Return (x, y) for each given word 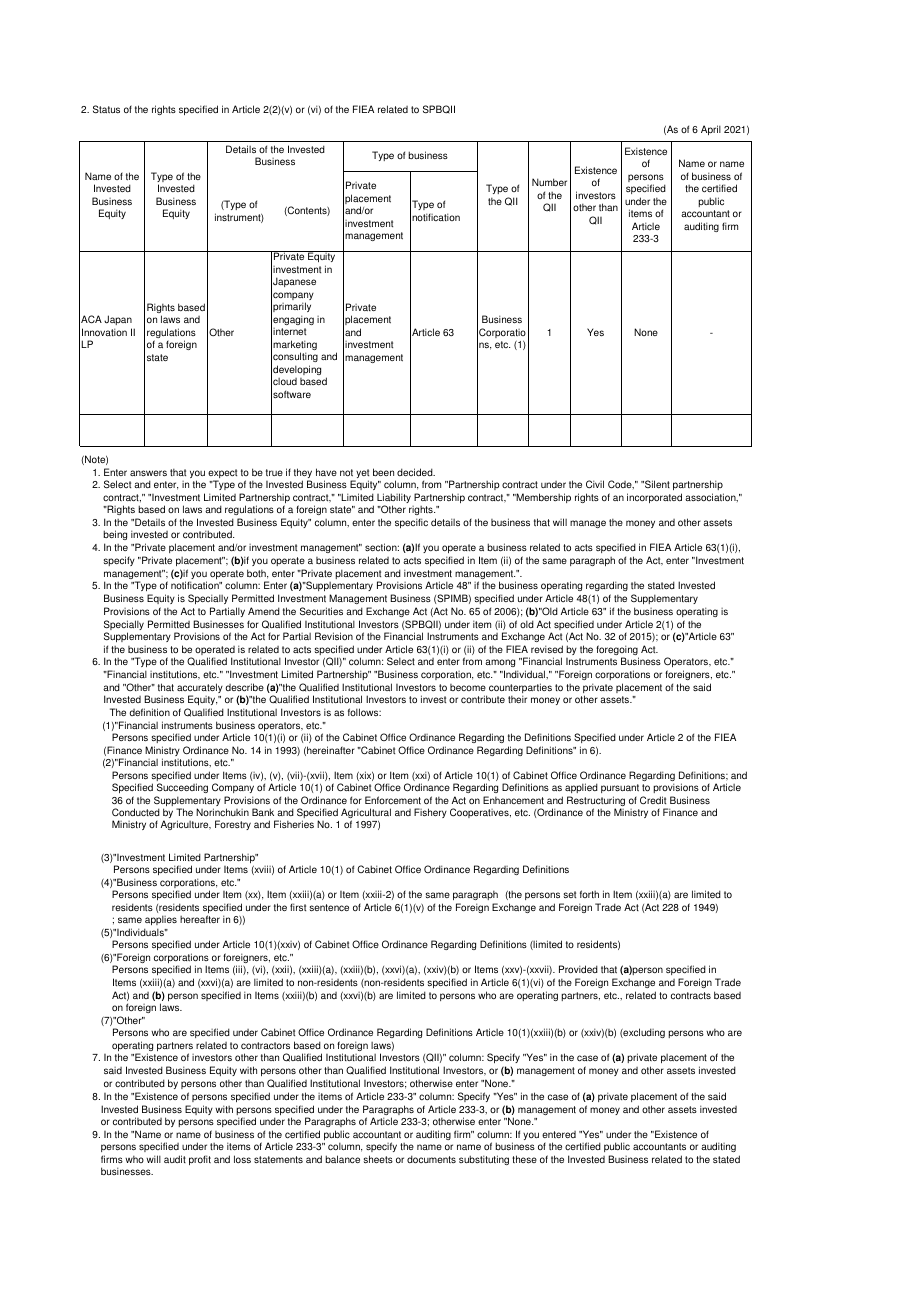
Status (106, 109)
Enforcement (393, 800)
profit (200, 1160)
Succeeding (182, 788)
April (711, 130)
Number (549, 182)
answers (148, 473)
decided (416, 472)
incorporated (654, 498)
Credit (653, 800)
